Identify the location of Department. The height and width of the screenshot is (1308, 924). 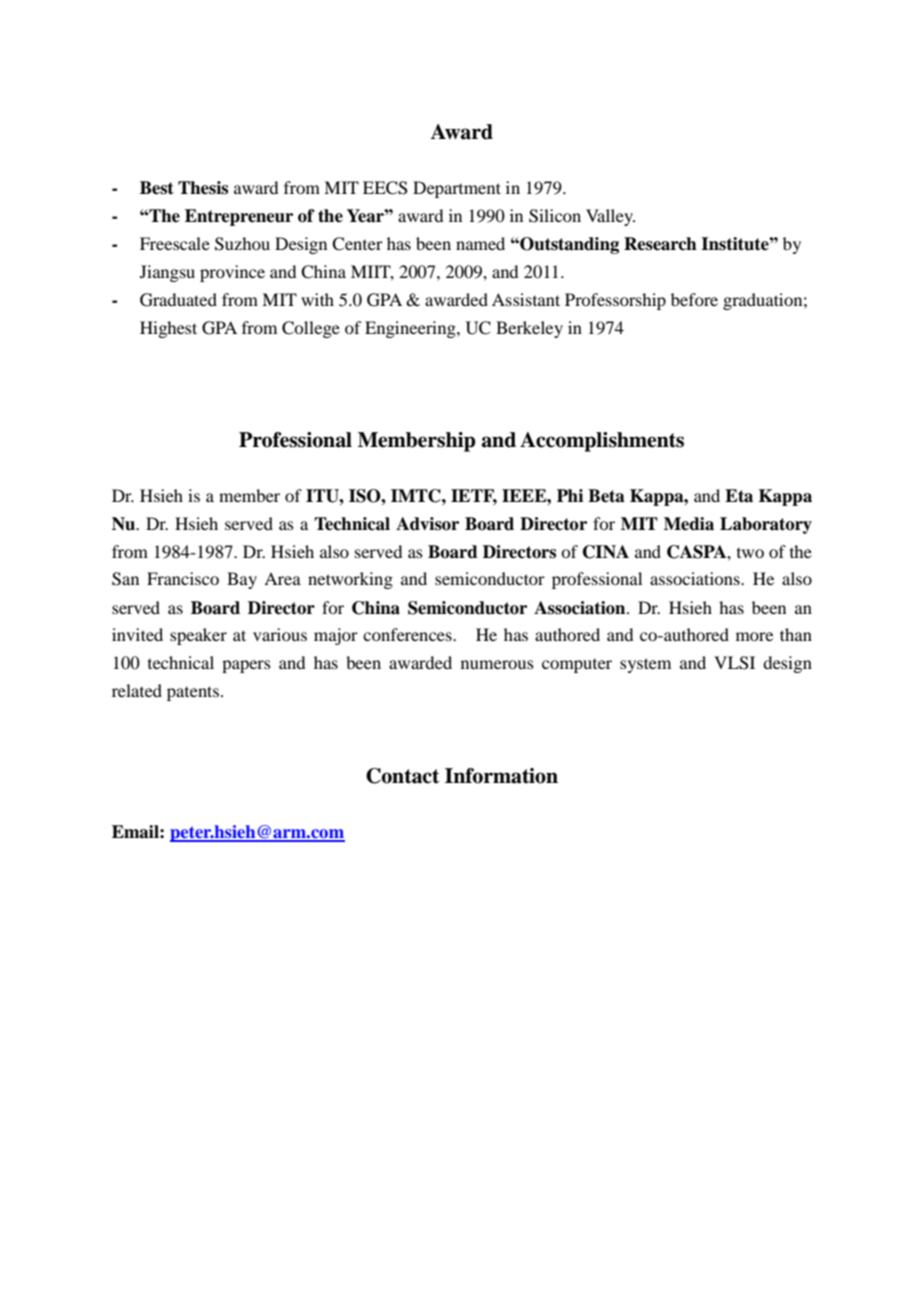
(457, 189).
